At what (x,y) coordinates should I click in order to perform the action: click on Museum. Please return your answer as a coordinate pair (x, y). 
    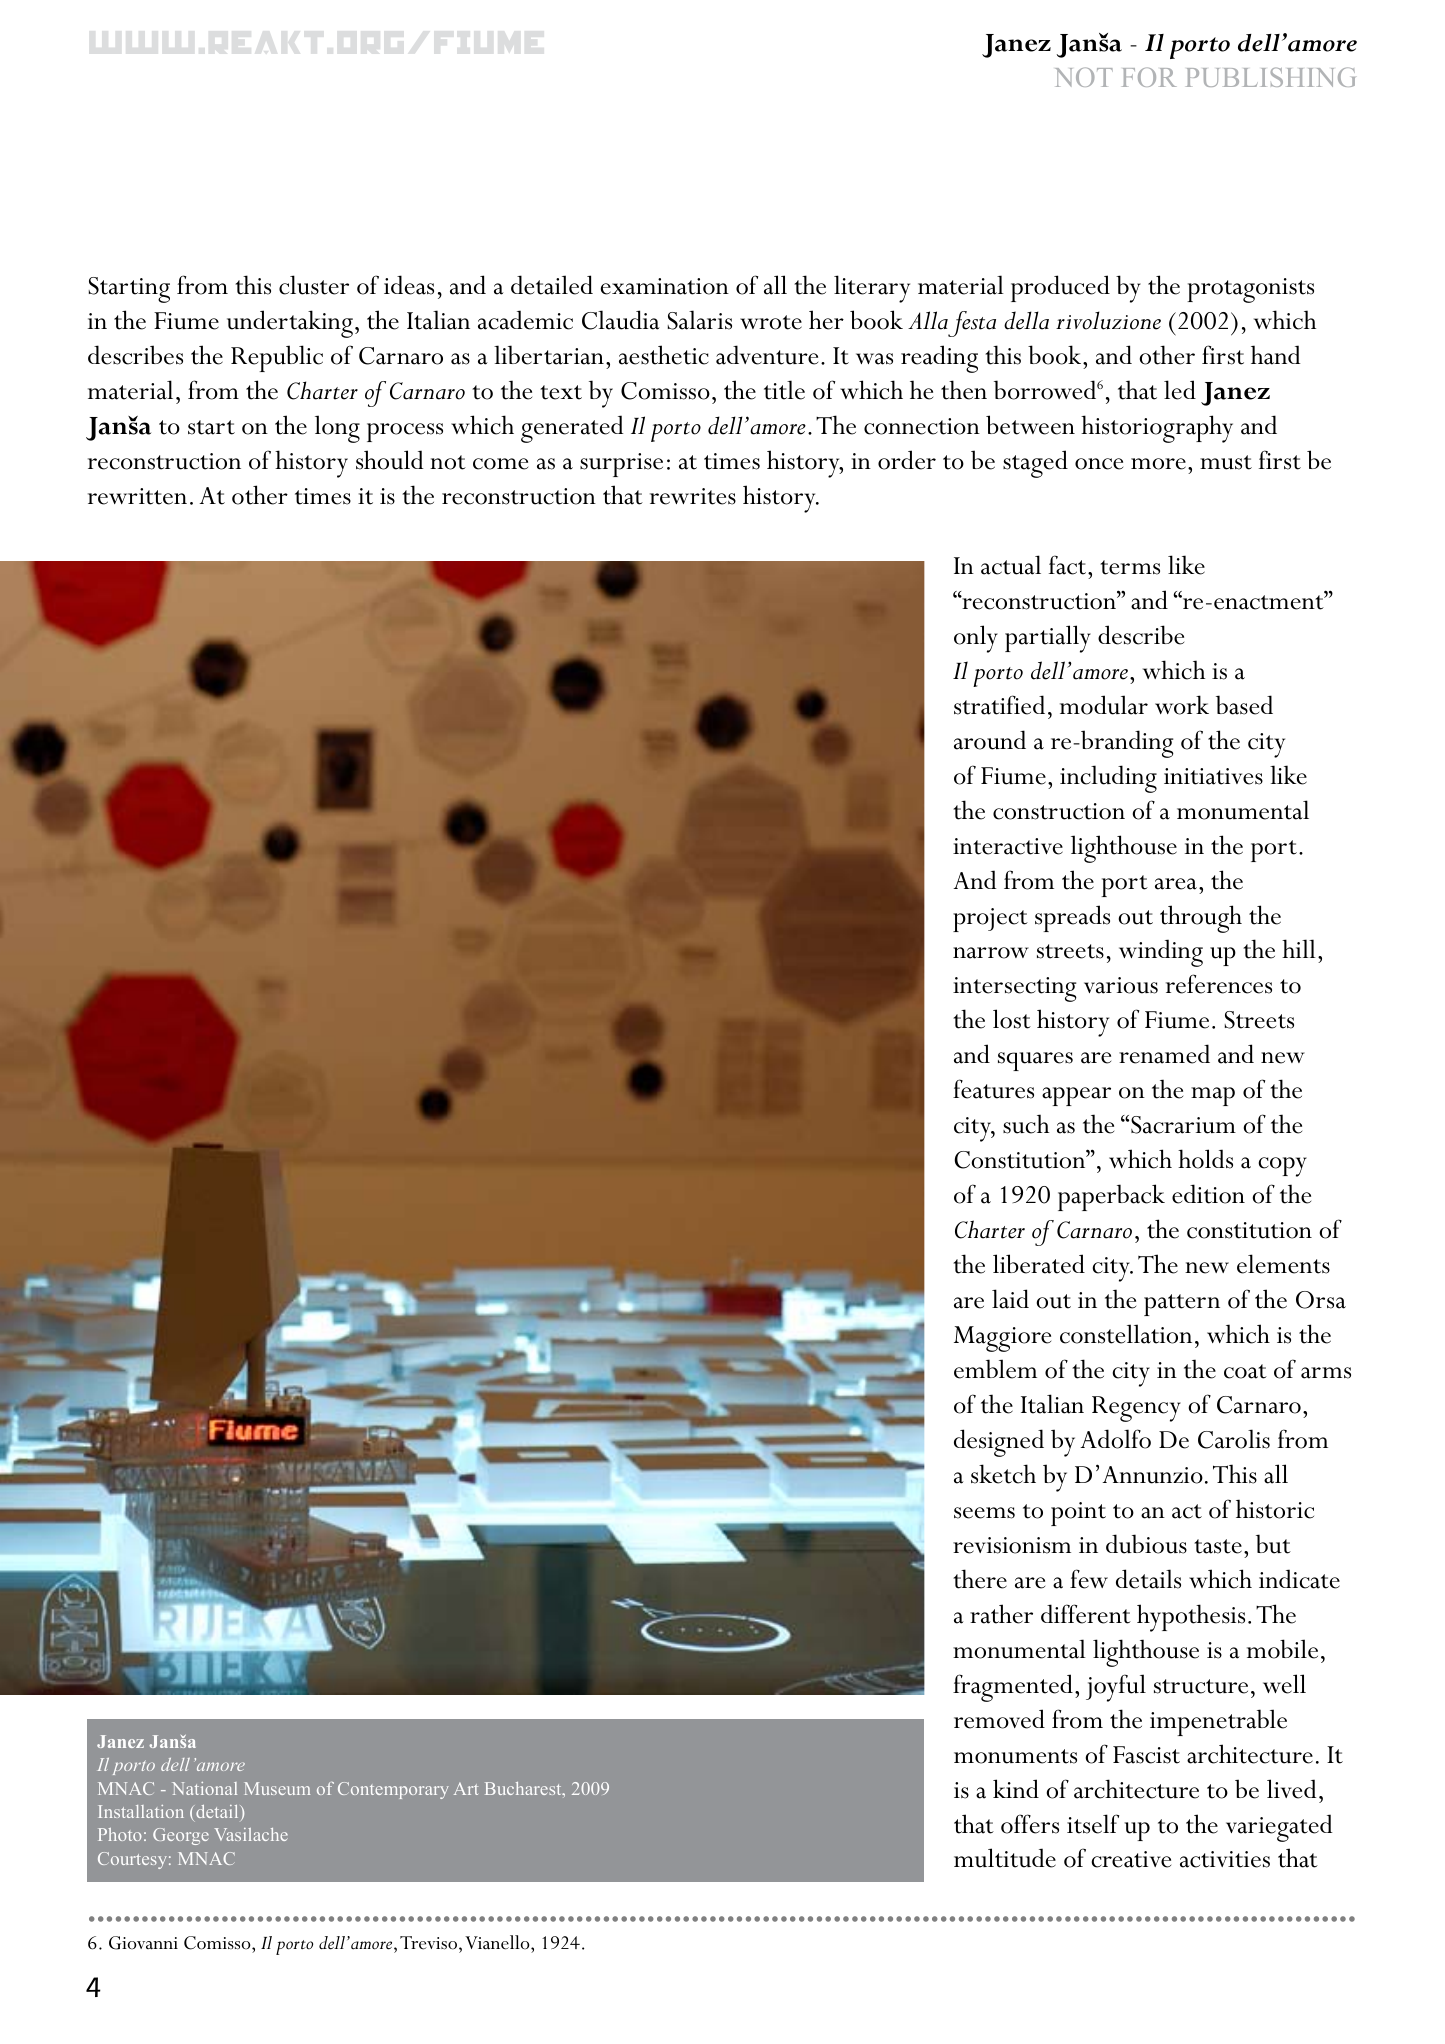
    Looking at the image, I should click on (277, 1788).
